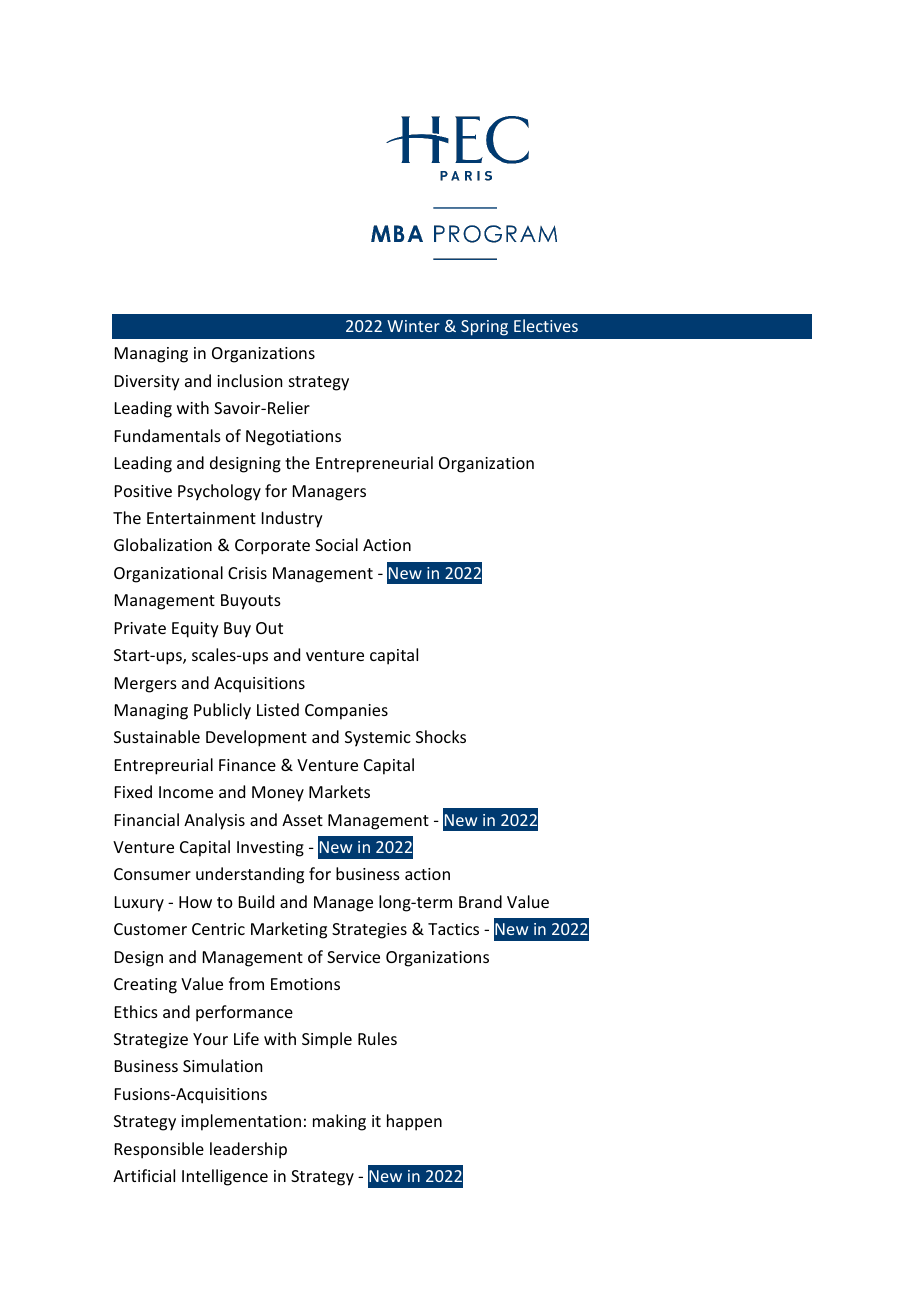 This screenshot has height=1308, width=924. I want to click on Sustainable, so click(157, 736).
